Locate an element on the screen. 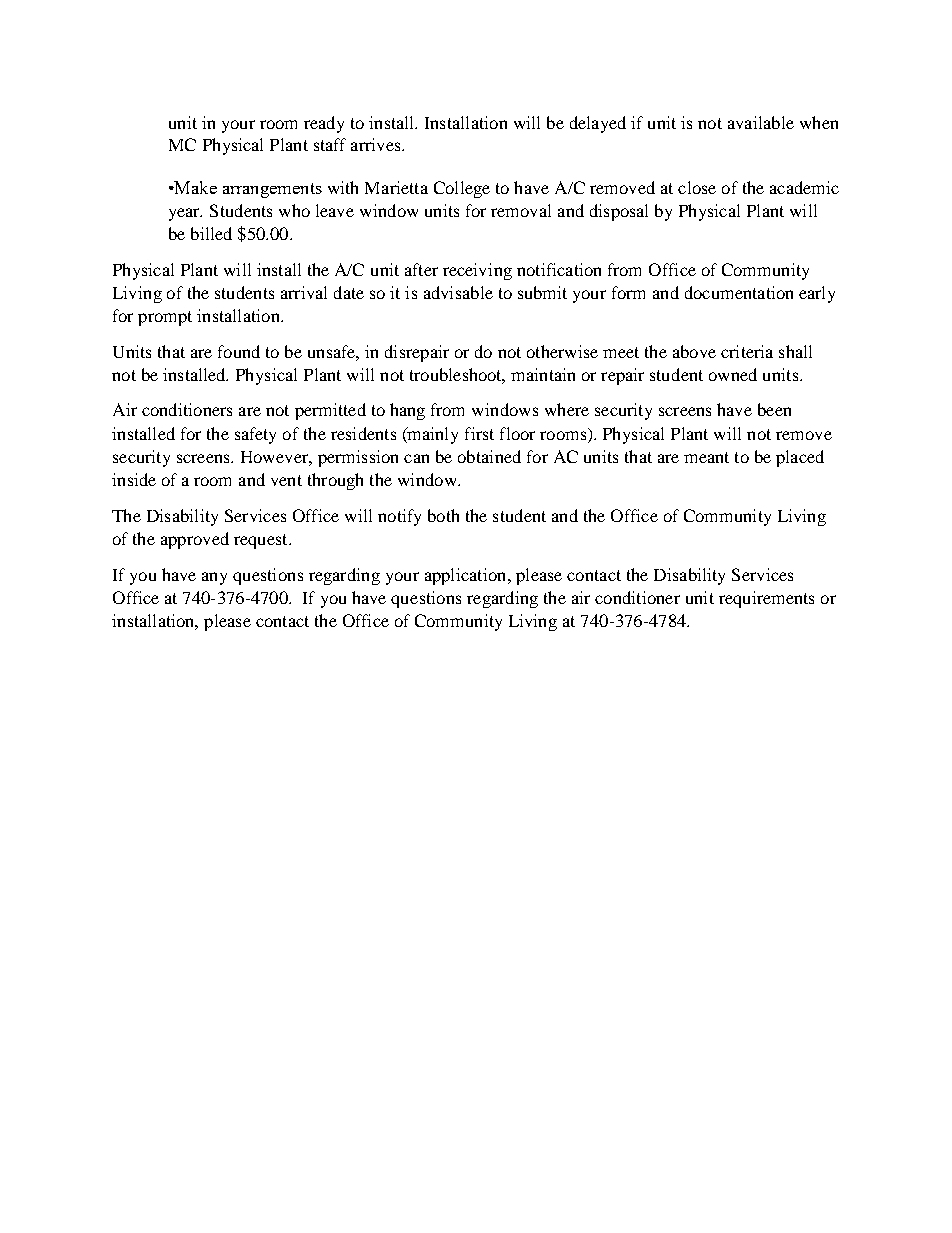  any is located at coordinates (214, 578).
